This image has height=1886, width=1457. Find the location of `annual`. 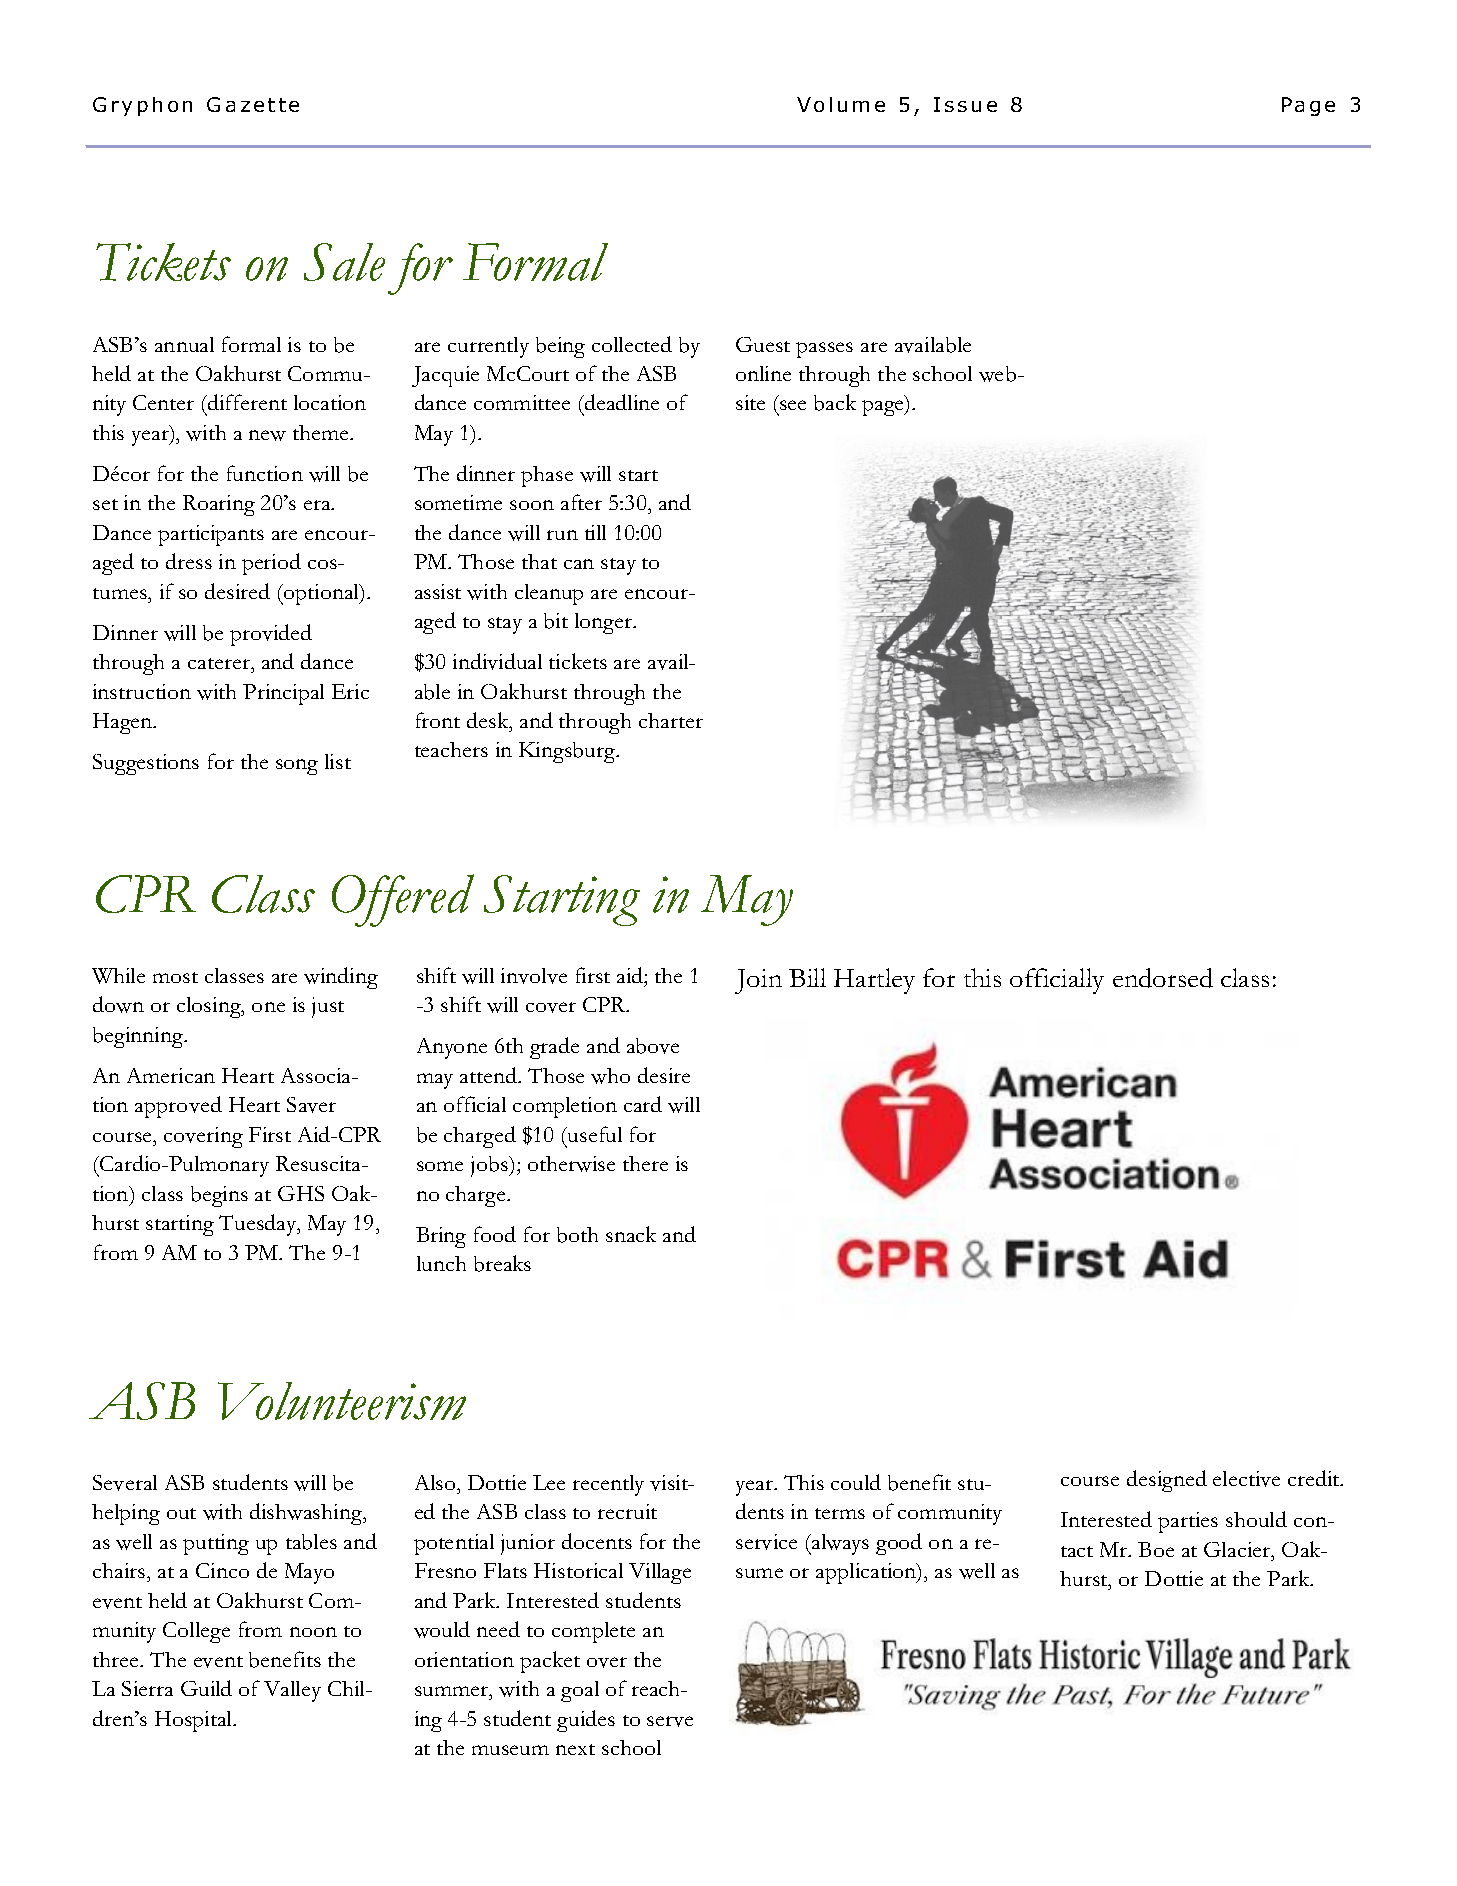

annual is located at coordinates (184, 344).
